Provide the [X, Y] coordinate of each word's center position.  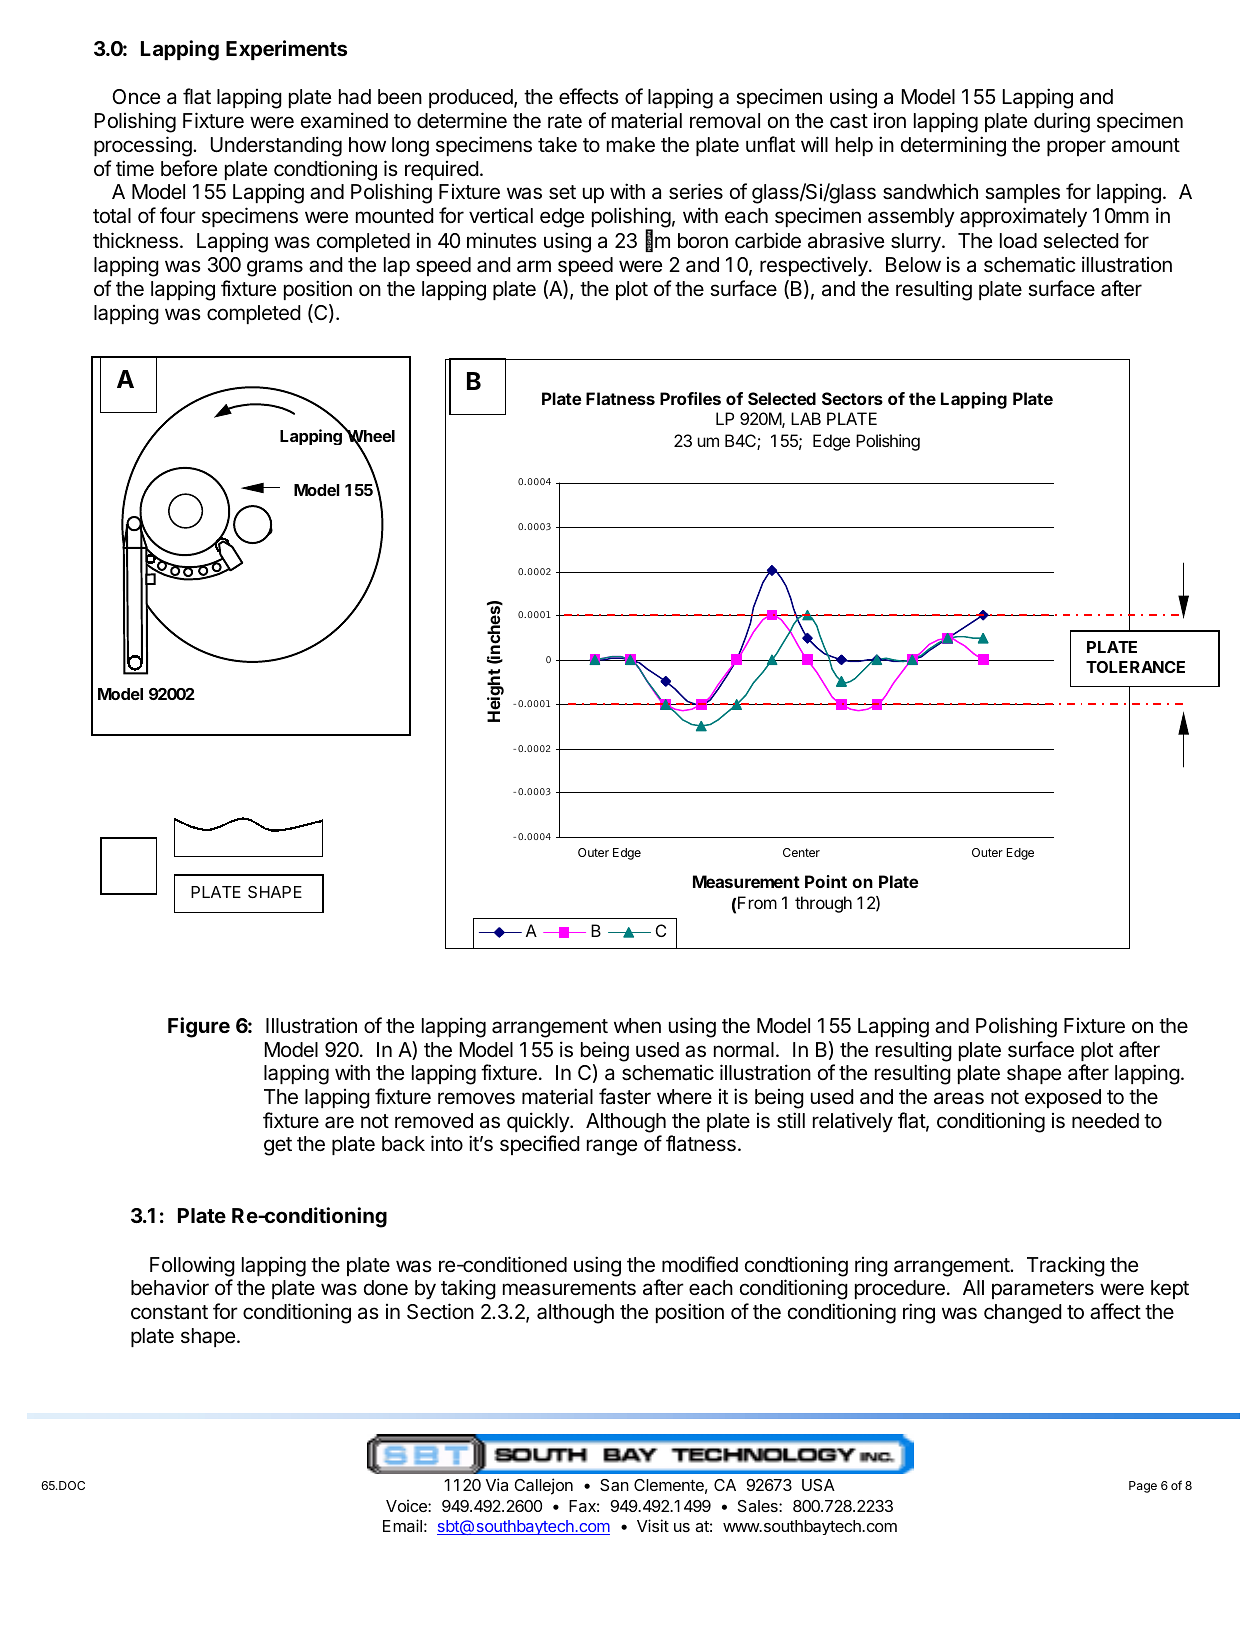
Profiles [690, 398]
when [637, 1026]
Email [402, 1525]
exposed [1063, 1098]
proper [1076, 148]
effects [589, 96]
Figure [199, 1027]
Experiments [286, 50]
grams [275, 268]
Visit [653, 1525]
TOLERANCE [1135, 667]
